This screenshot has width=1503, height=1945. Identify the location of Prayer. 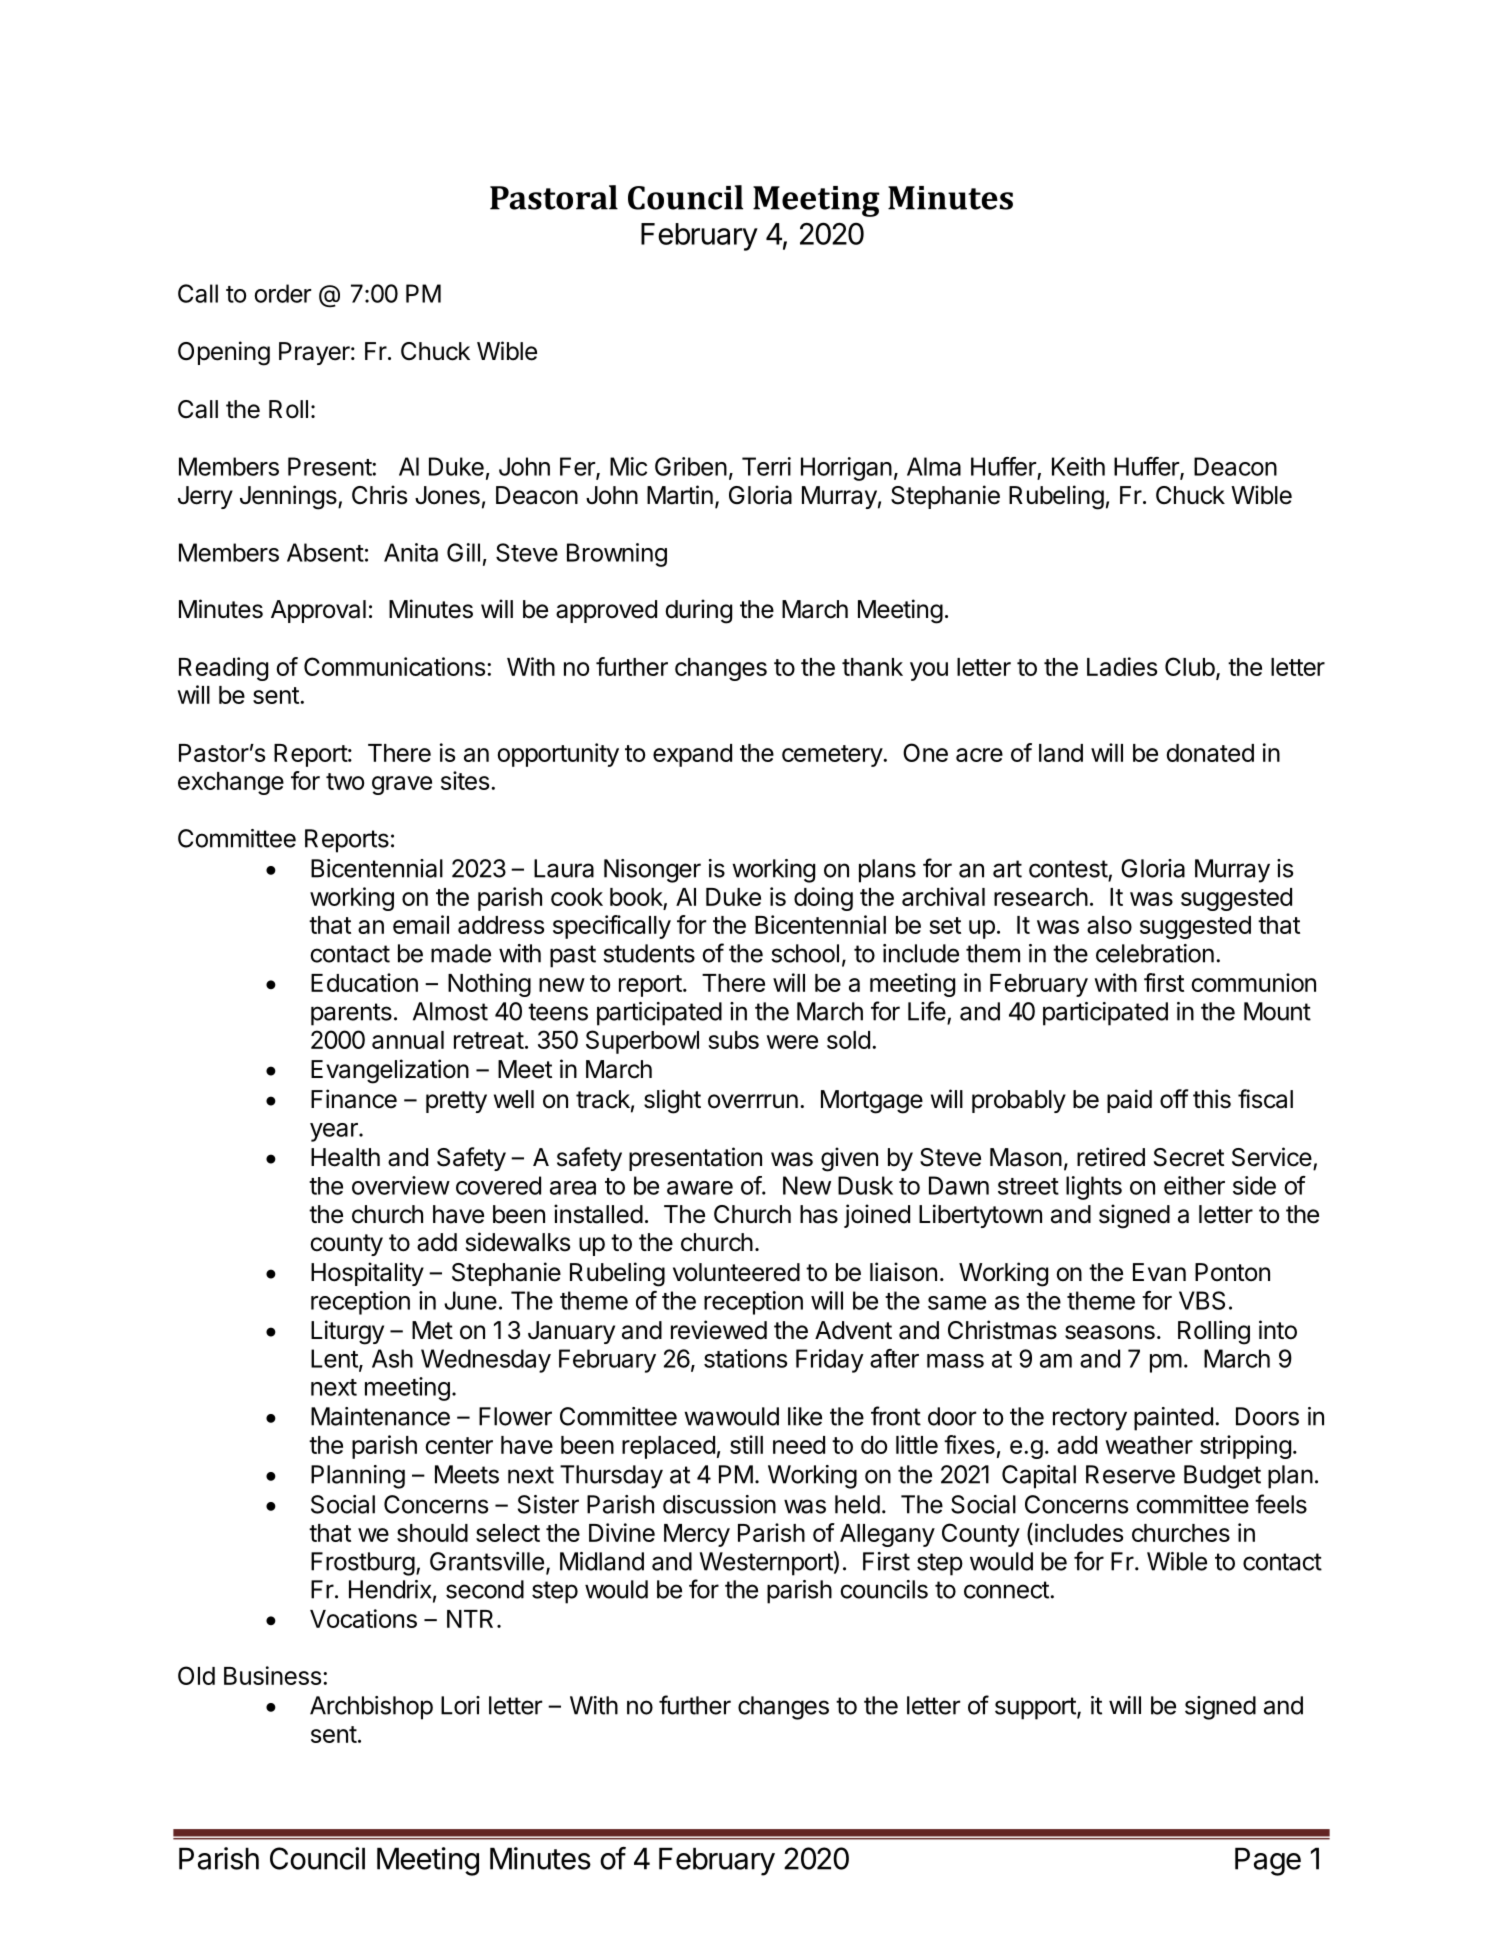
(314, 353).
